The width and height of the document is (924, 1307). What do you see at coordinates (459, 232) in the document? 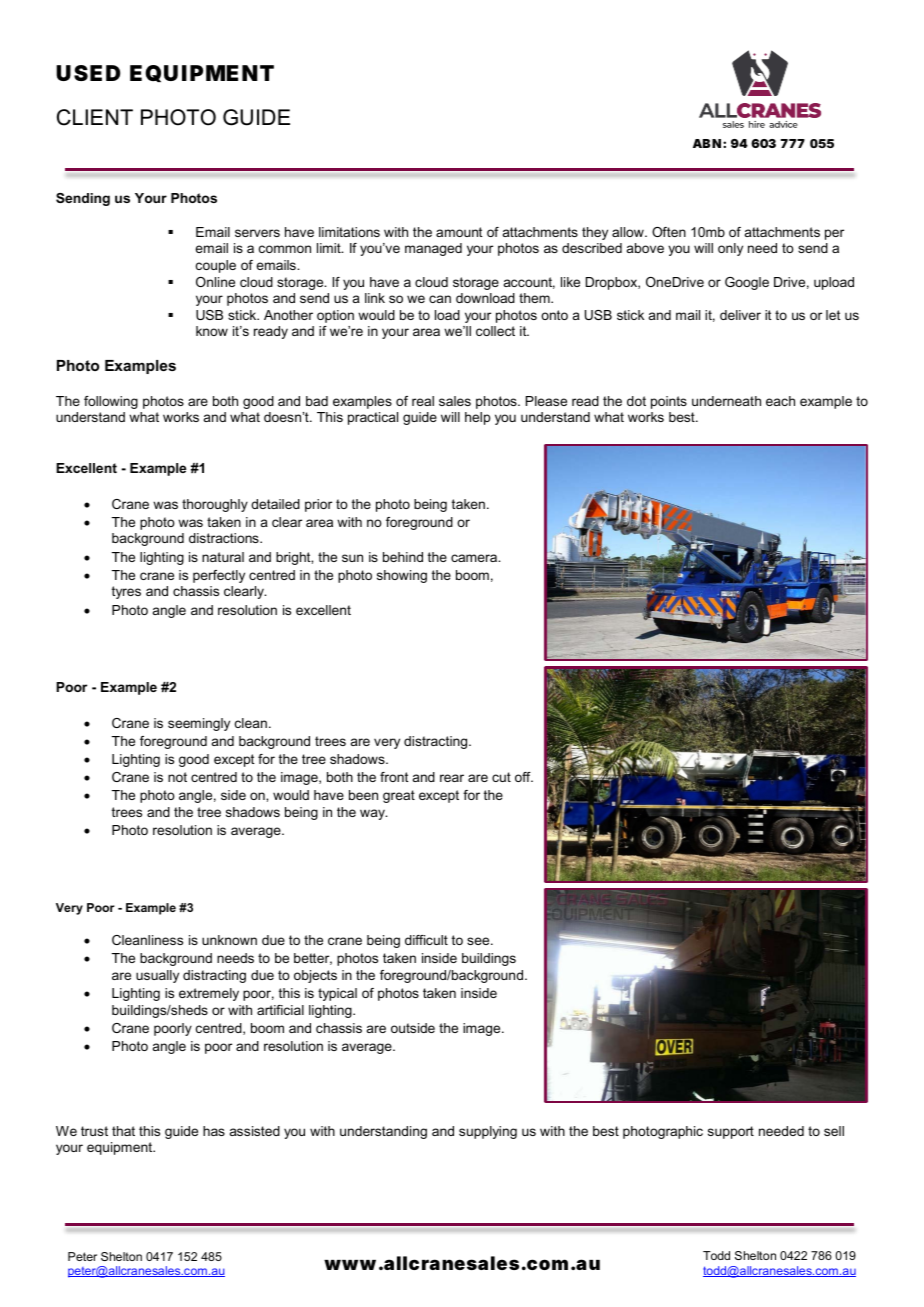
I see `amount` at bounding box center [459, 232].
